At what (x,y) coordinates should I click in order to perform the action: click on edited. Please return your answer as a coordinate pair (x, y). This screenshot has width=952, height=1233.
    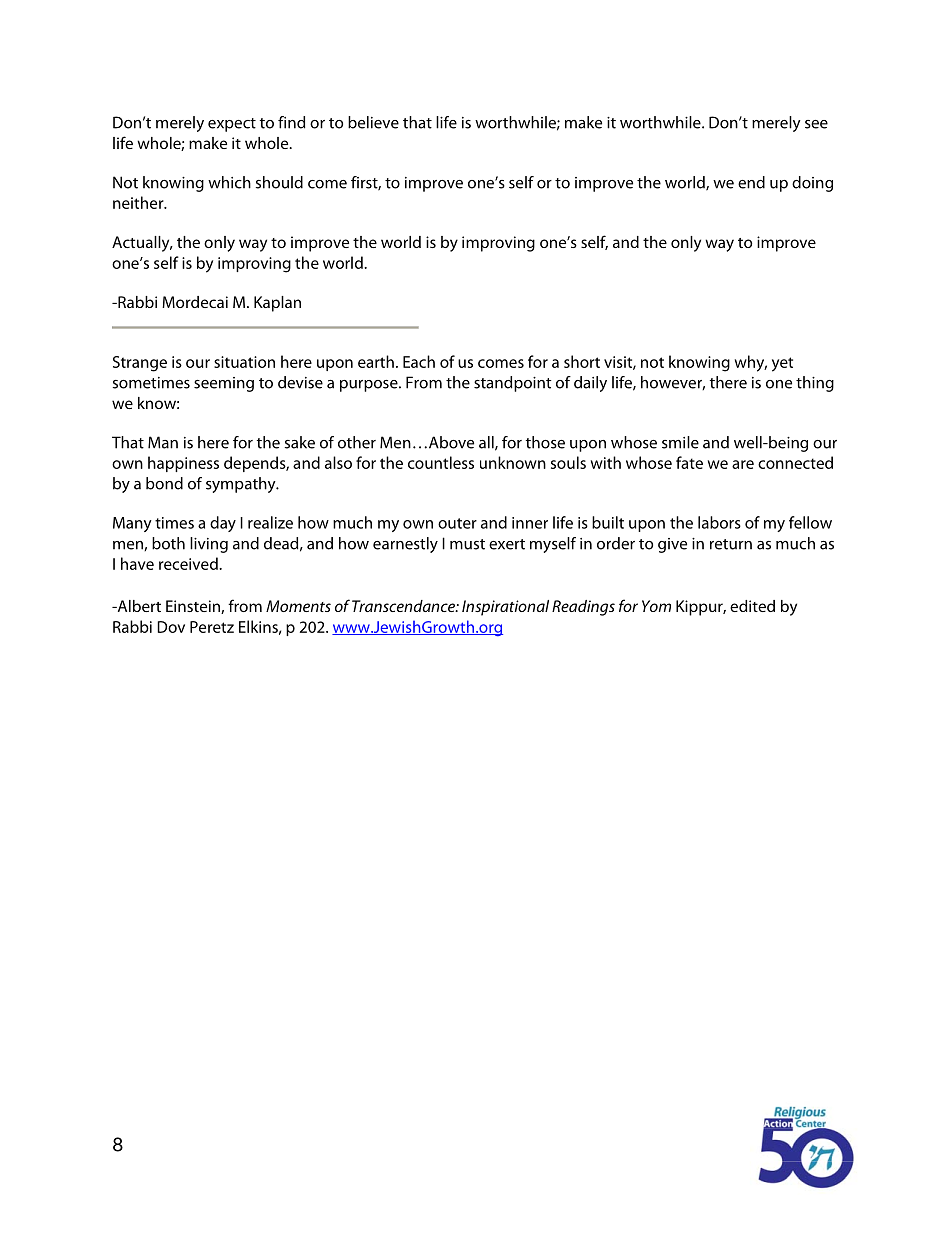
    Looking at the image, I should click on (752, 606).
